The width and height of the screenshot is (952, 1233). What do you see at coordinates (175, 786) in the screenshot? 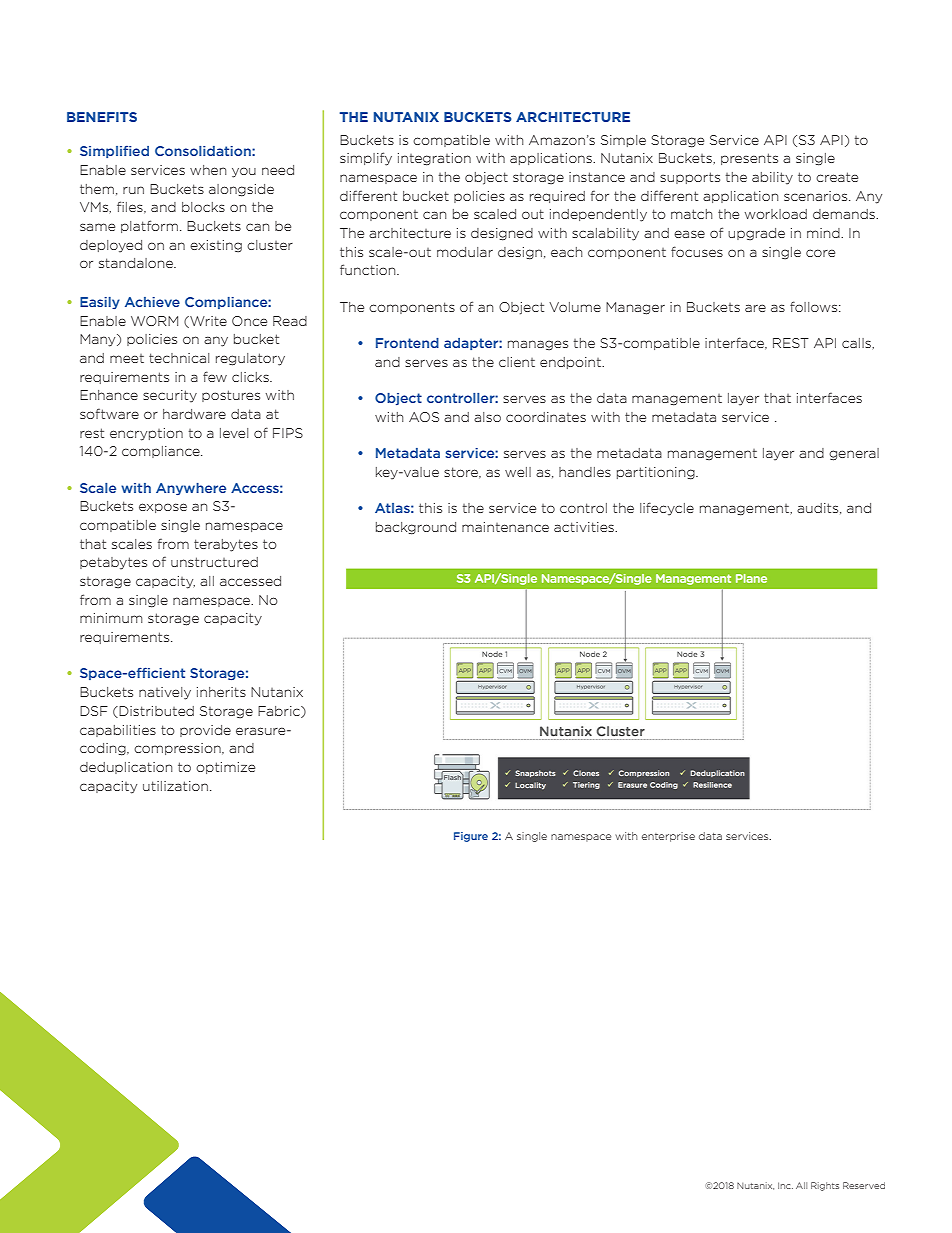
I see `utilization` at bounding box center [175, 786].
